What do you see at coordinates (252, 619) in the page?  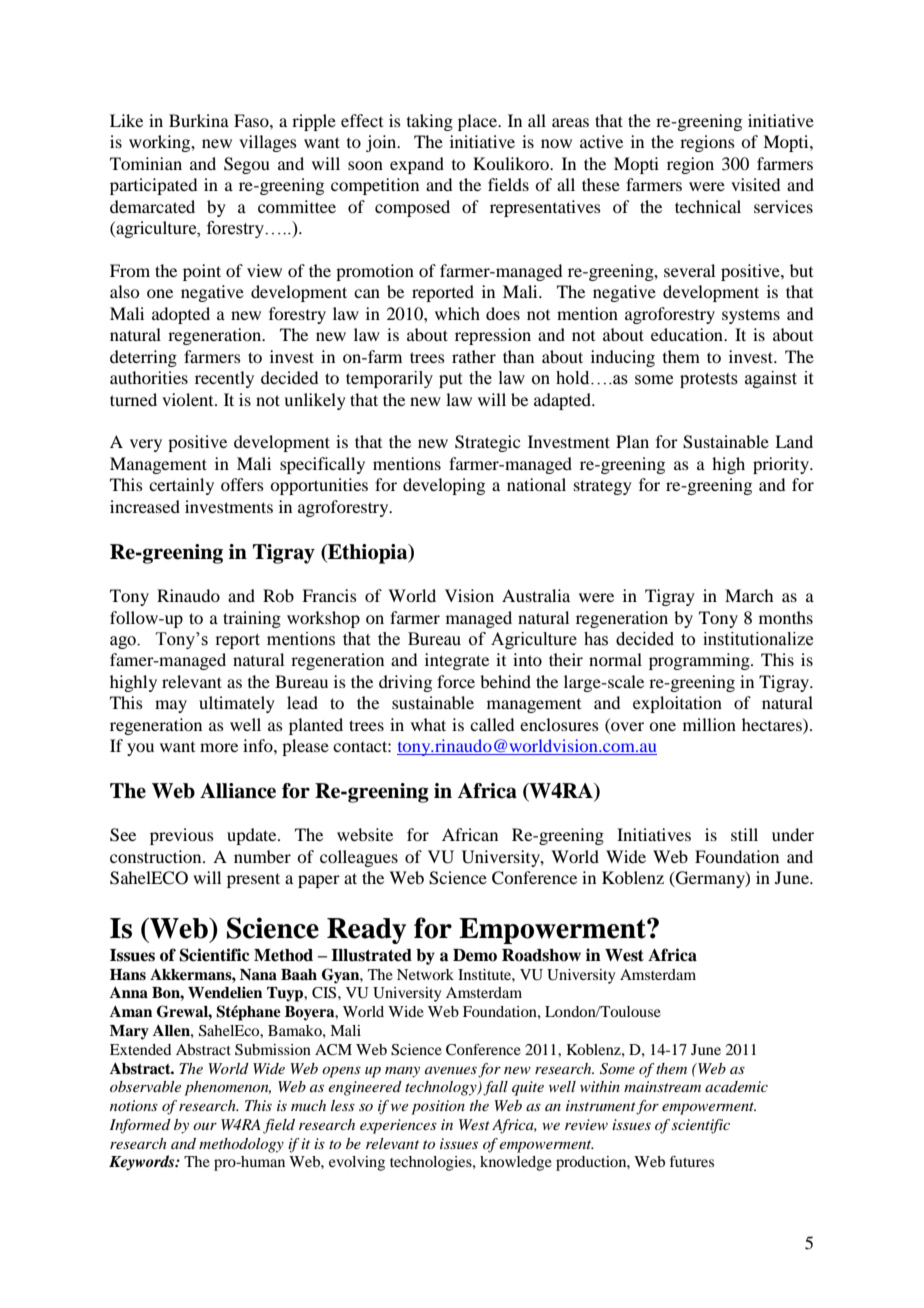 I see `training` at bounding box center [252, 619].
